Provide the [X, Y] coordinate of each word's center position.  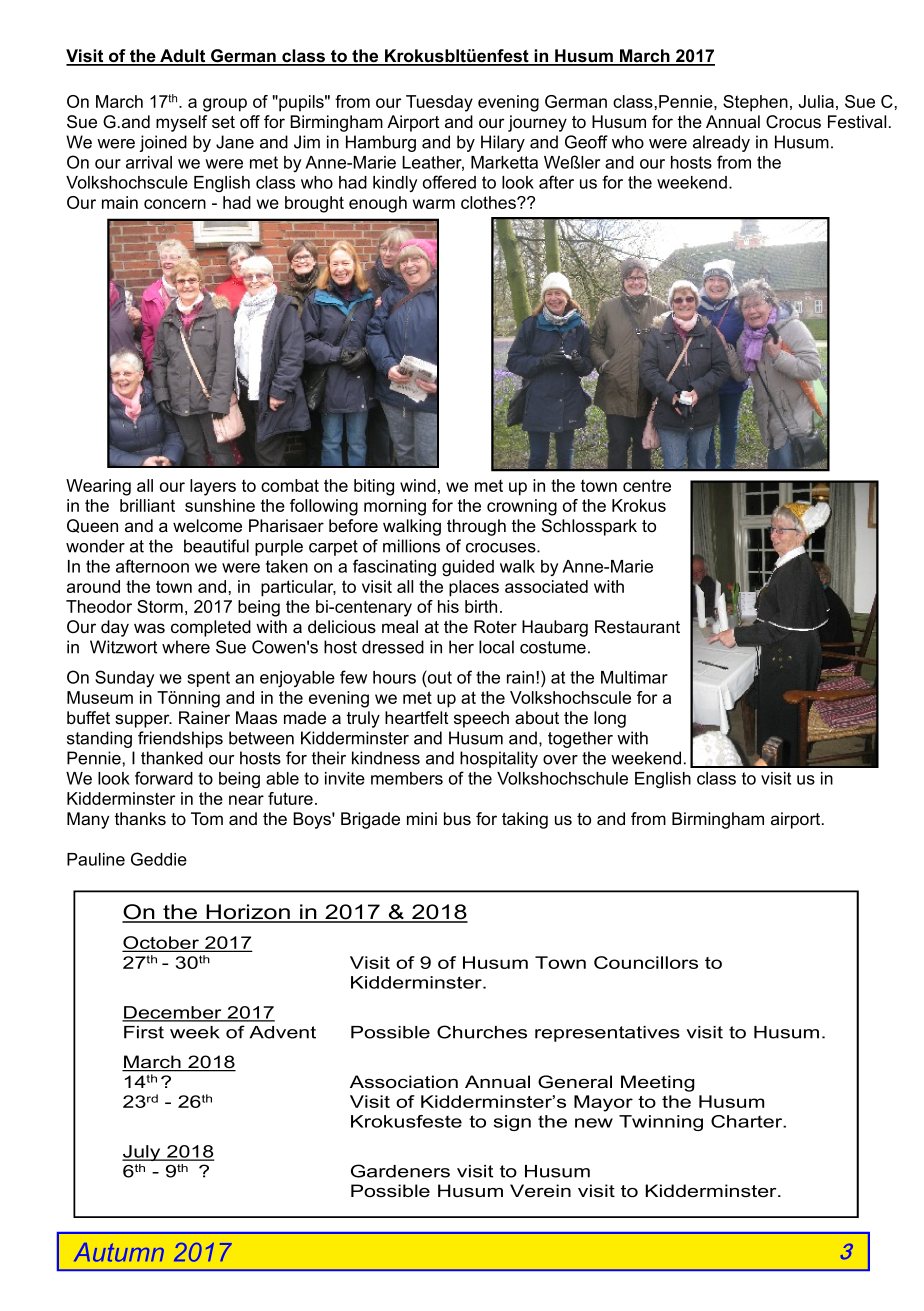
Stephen [755, 103]
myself [181, 123]
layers [213, 487]
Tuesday [439, 103]
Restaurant [637, 627]
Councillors [646, 962]
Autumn [119, 1252]
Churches [482, 1032]
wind [418, 485]
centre [647, 486]
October [161, 944]
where [186, 647]
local [496, 647]
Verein [540, 1191]
